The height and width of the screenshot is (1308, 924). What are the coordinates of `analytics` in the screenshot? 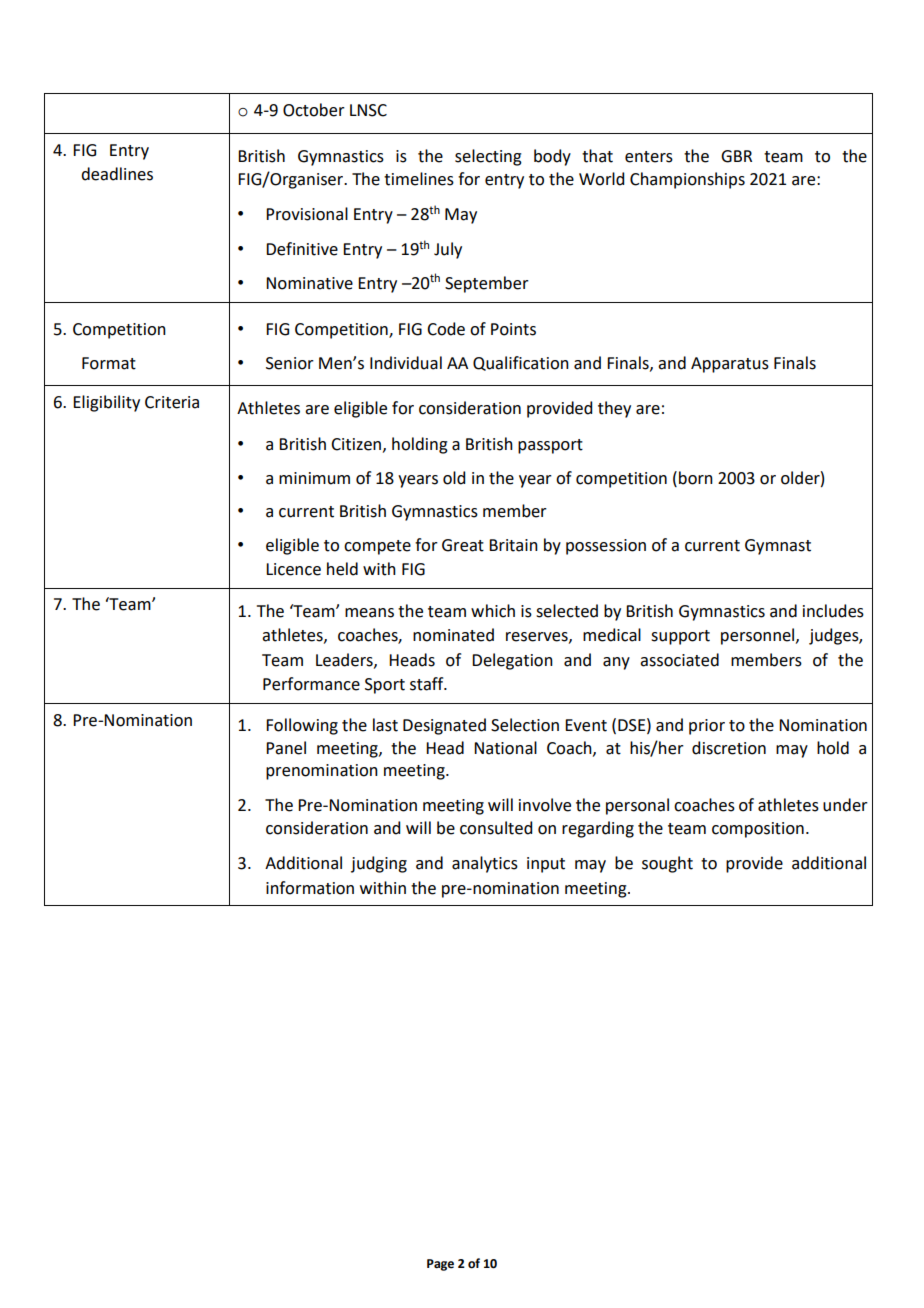 It's located at (485, 864).
